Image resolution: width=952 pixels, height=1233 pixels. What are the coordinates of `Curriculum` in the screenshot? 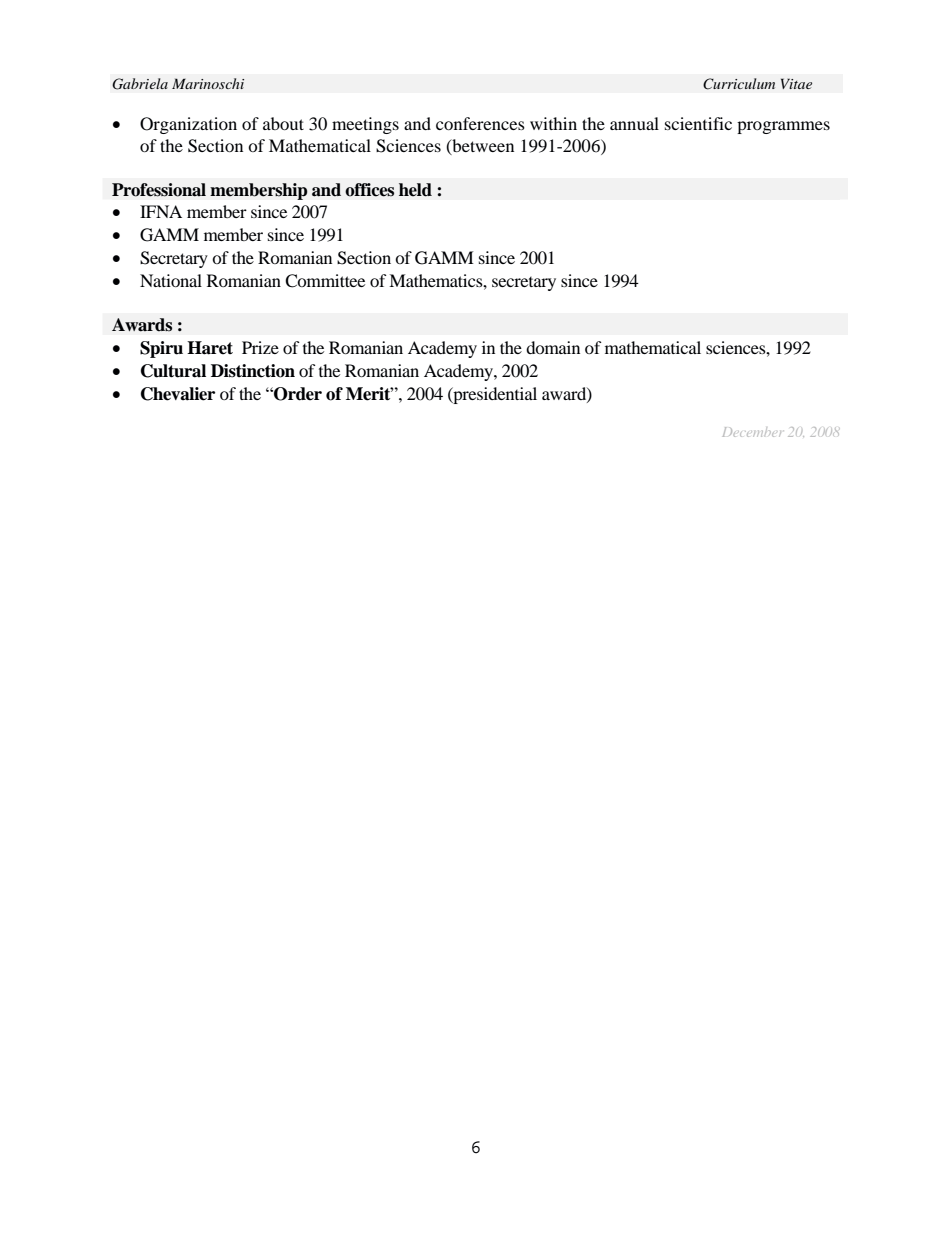 It's located at (739, 84).
